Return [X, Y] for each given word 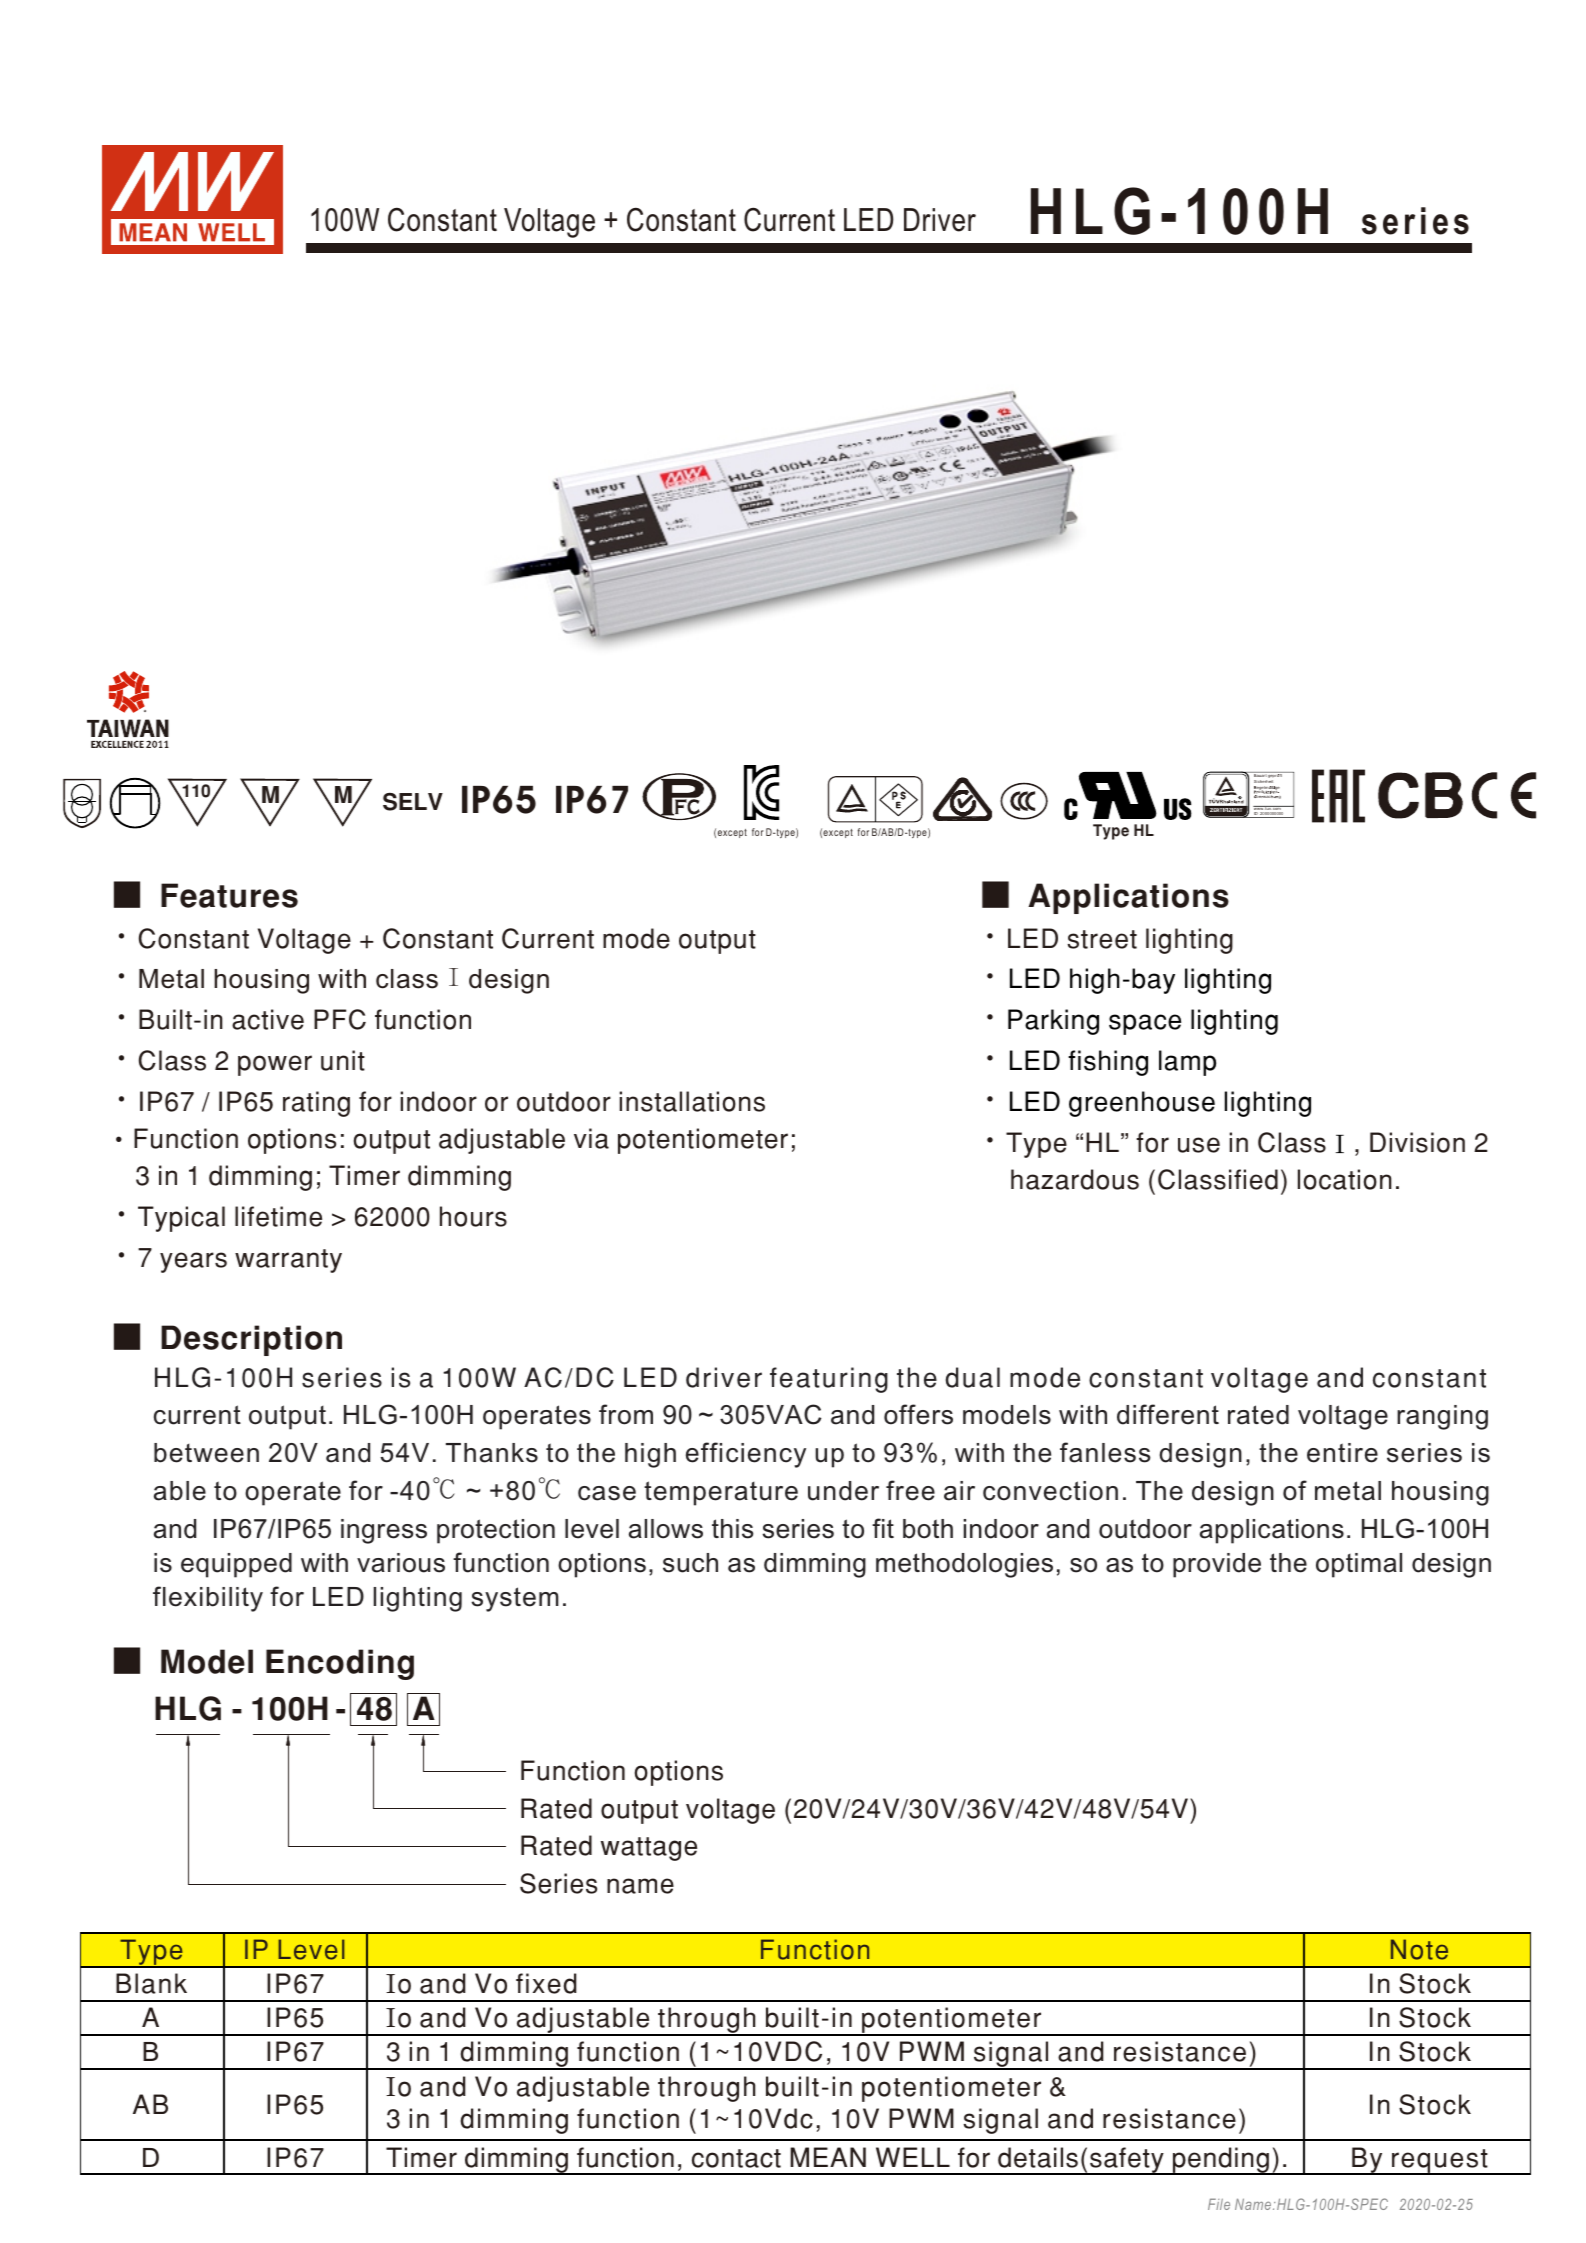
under [843, 1491]
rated [1258, 1415]
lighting [417, 1599]
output [287, 1417]
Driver [940, 220]
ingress [384, 1531]
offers [918, 1414]
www [1259, 809]
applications [1272, 1531]
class [407, 979]
